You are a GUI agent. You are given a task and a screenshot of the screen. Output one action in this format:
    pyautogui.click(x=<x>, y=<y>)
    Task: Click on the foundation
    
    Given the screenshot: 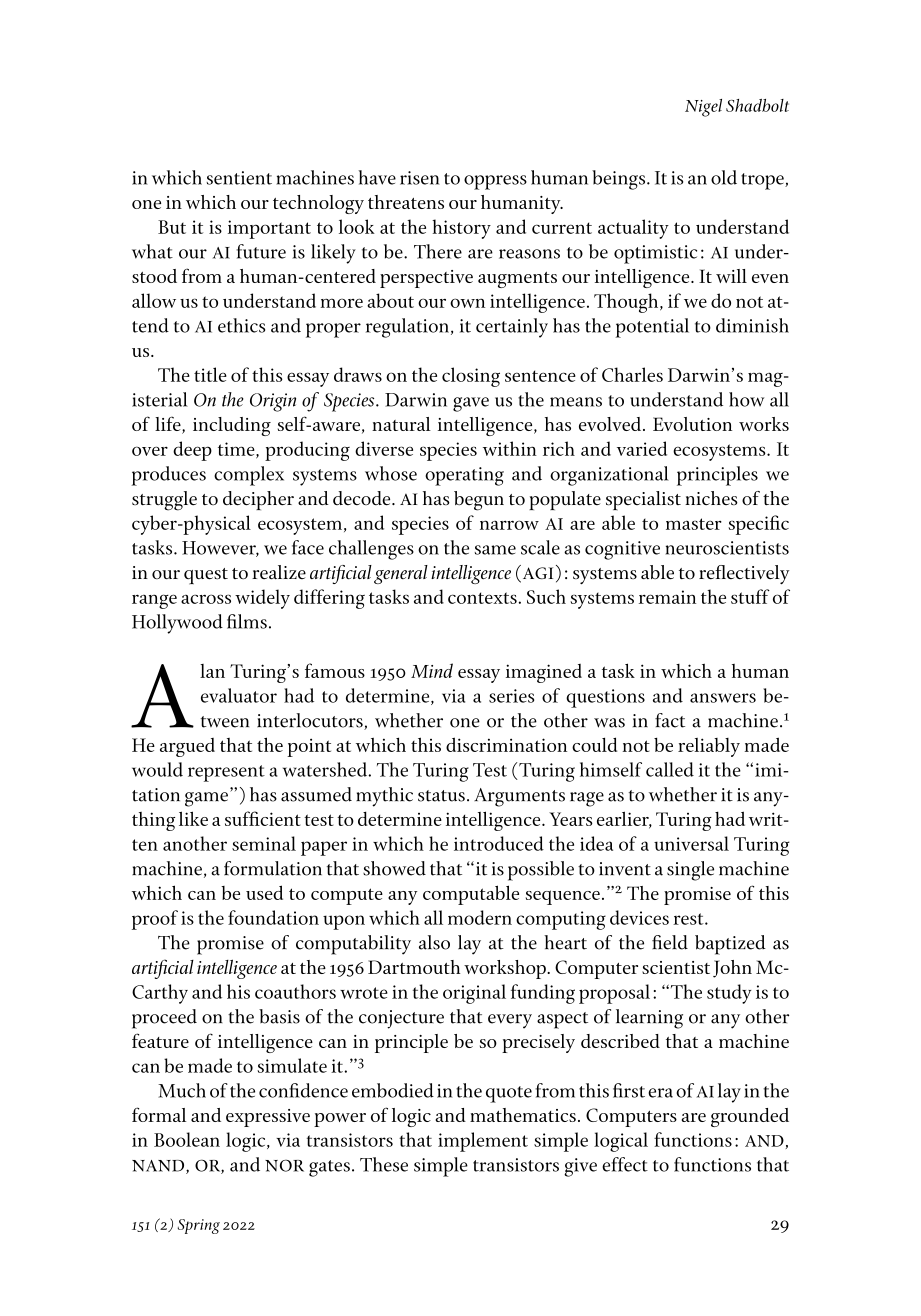 What is the action you would take?
    pyautogui.click(x=273, y=917)
